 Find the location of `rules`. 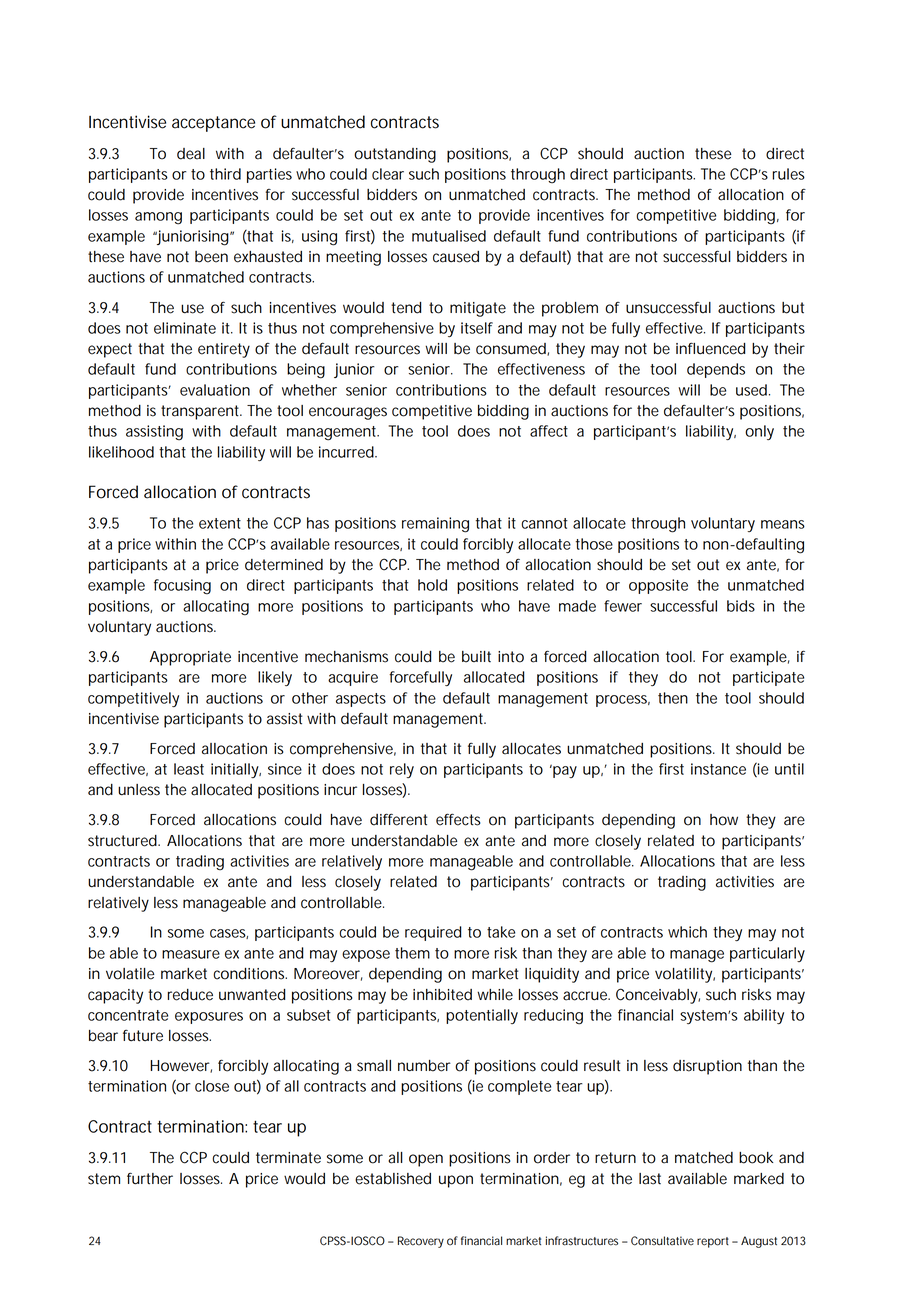

rules is located at coordinates (788, 174).
